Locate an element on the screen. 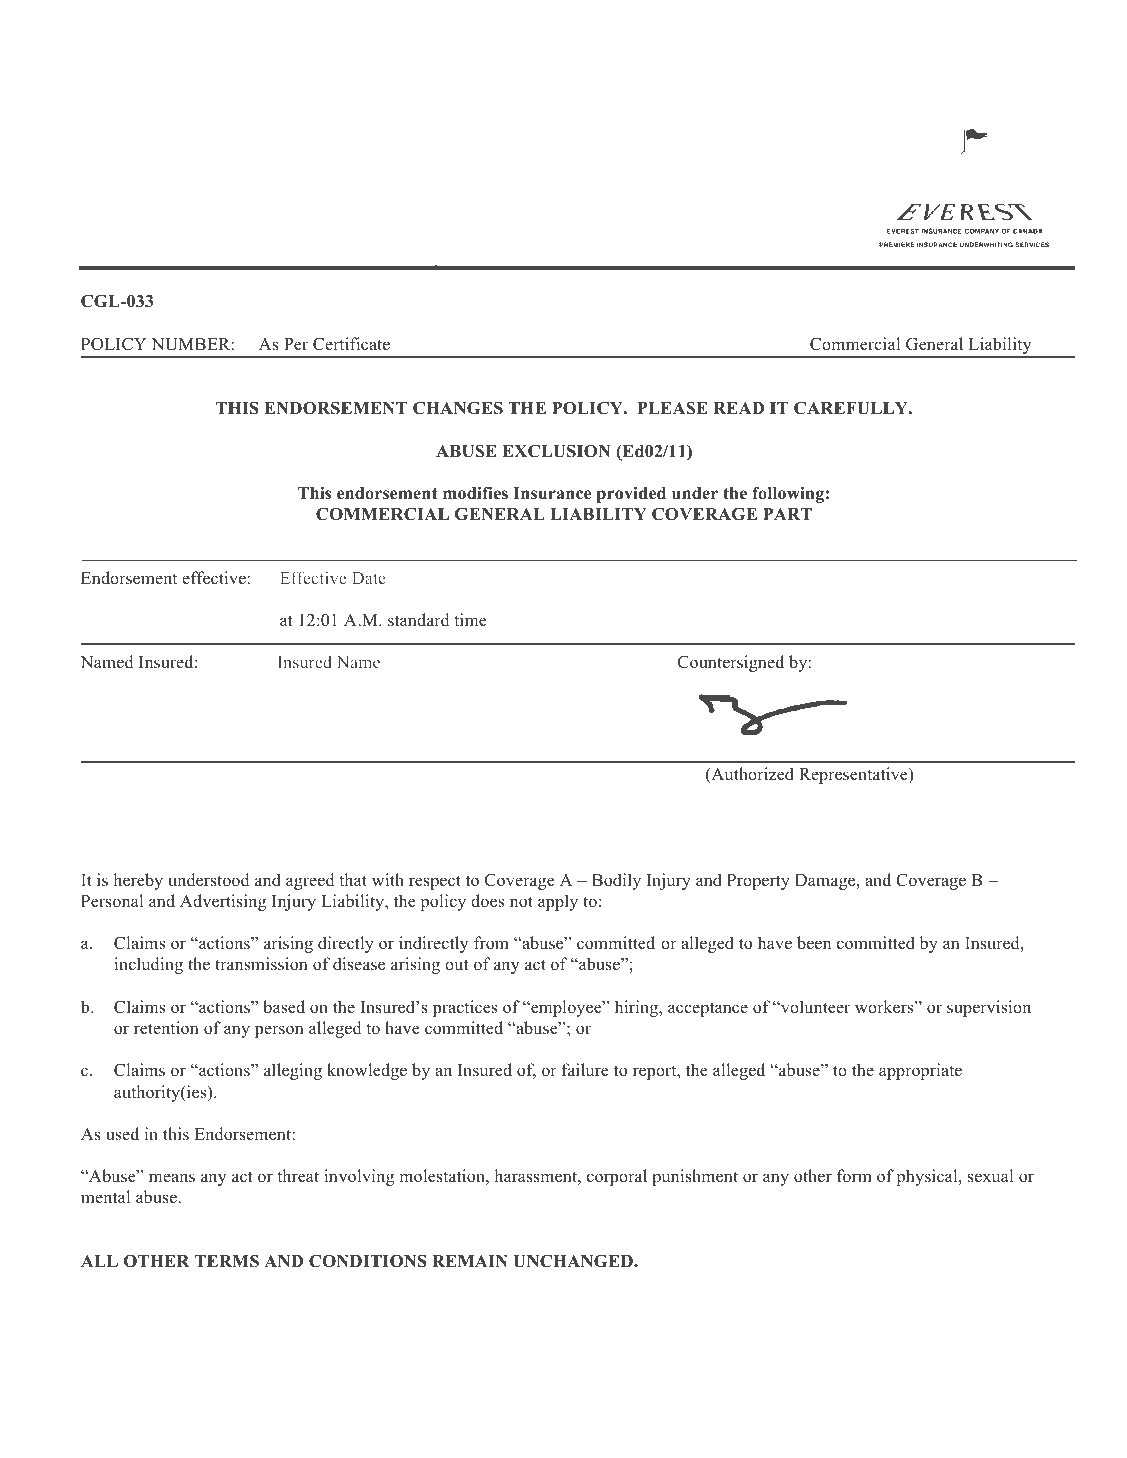 Image resolution: width=1127 pixels, height=1458 pixels. Certificate is located at coordinates (351, 344).
